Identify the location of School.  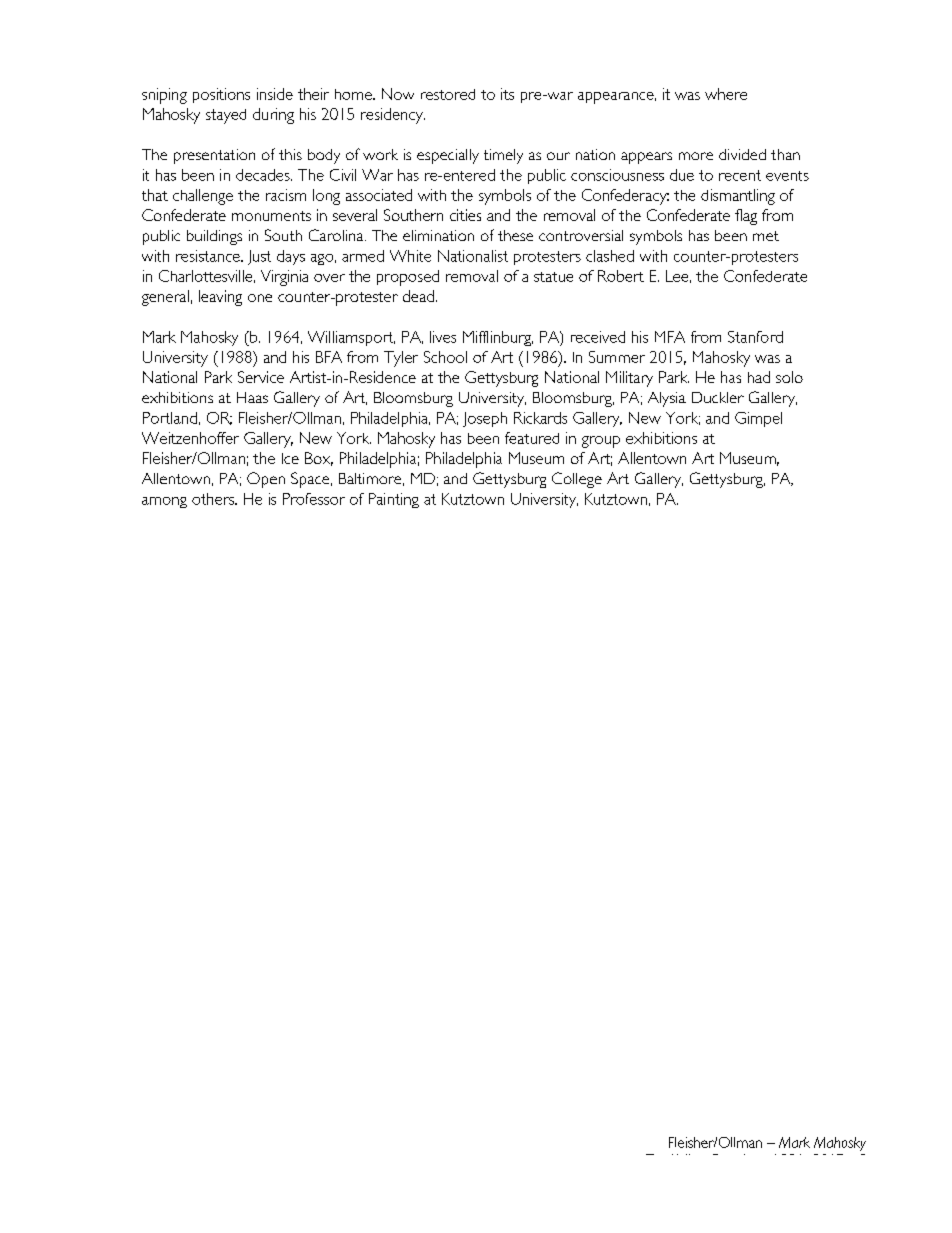
(445, 357).
